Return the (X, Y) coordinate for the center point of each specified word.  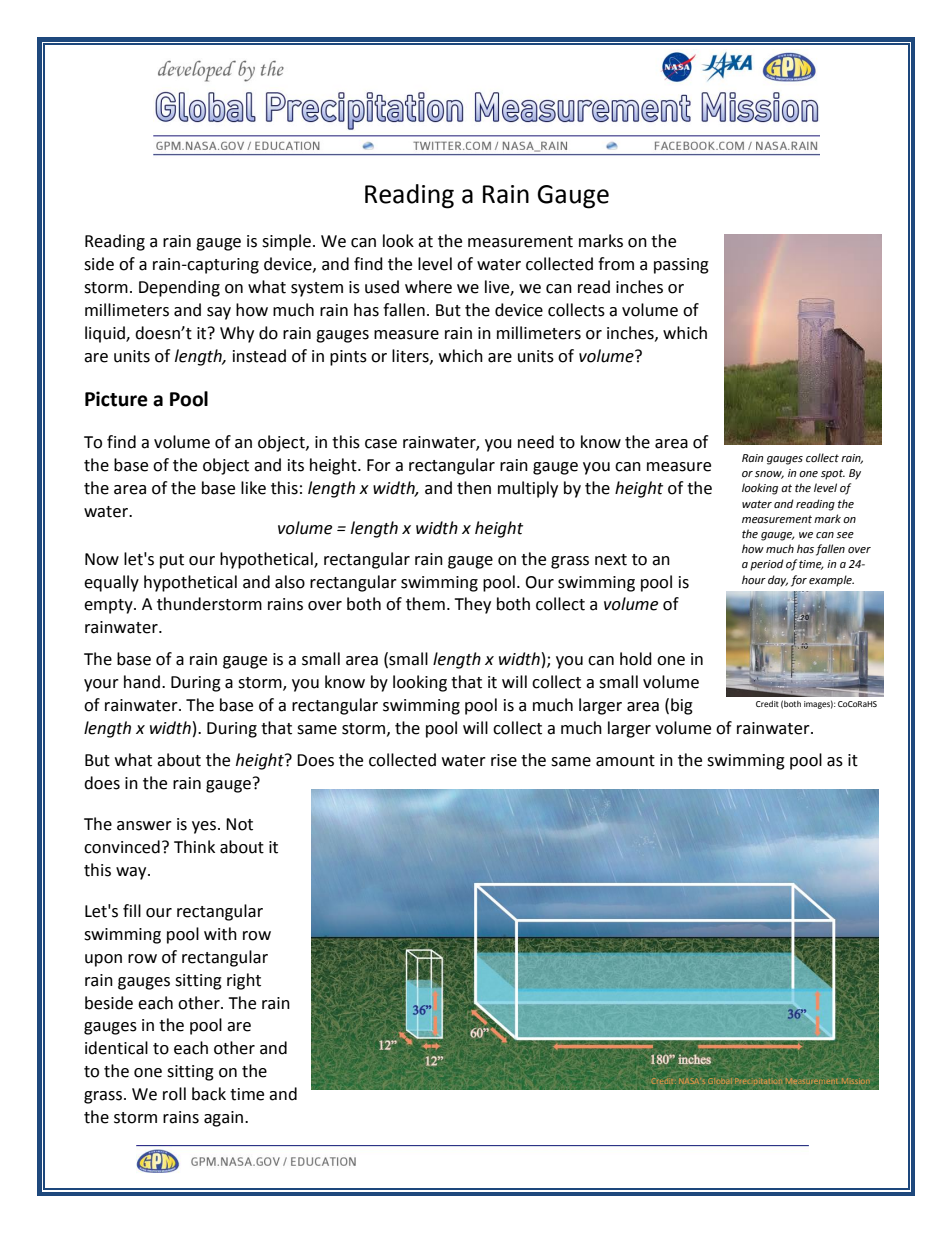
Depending (179, 288)
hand (142, 682)
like (253, 488)
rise (504, 760)
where (428, 287)
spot (833, 474)
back (209, 1094)
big (682, 706)
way (132, 873)
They (472, 605)
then (474, 488)
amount (625, 761)
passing (681, 266)
